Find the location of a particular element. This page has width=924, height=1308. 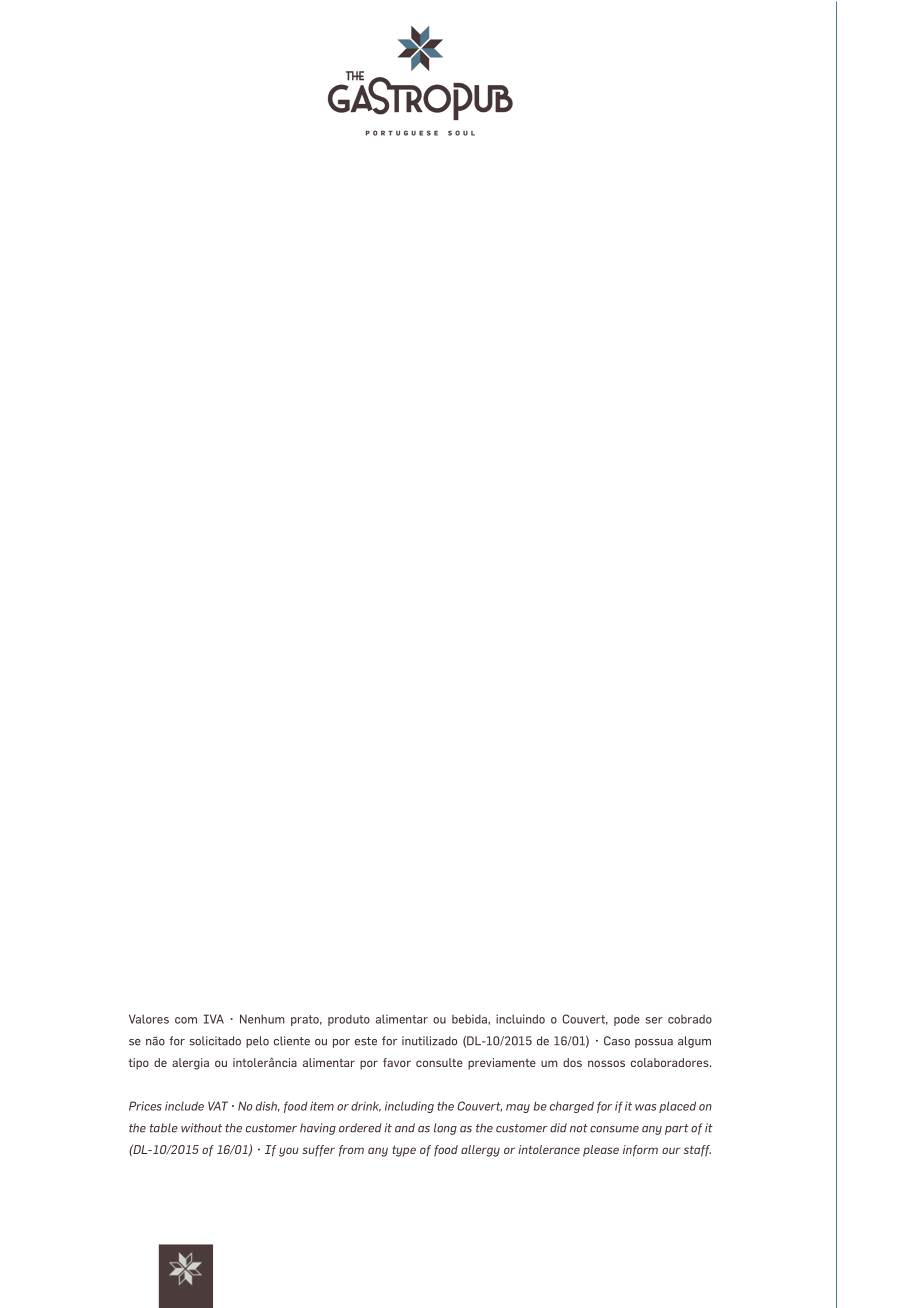

pode is located at coordinates (627, 1020).
